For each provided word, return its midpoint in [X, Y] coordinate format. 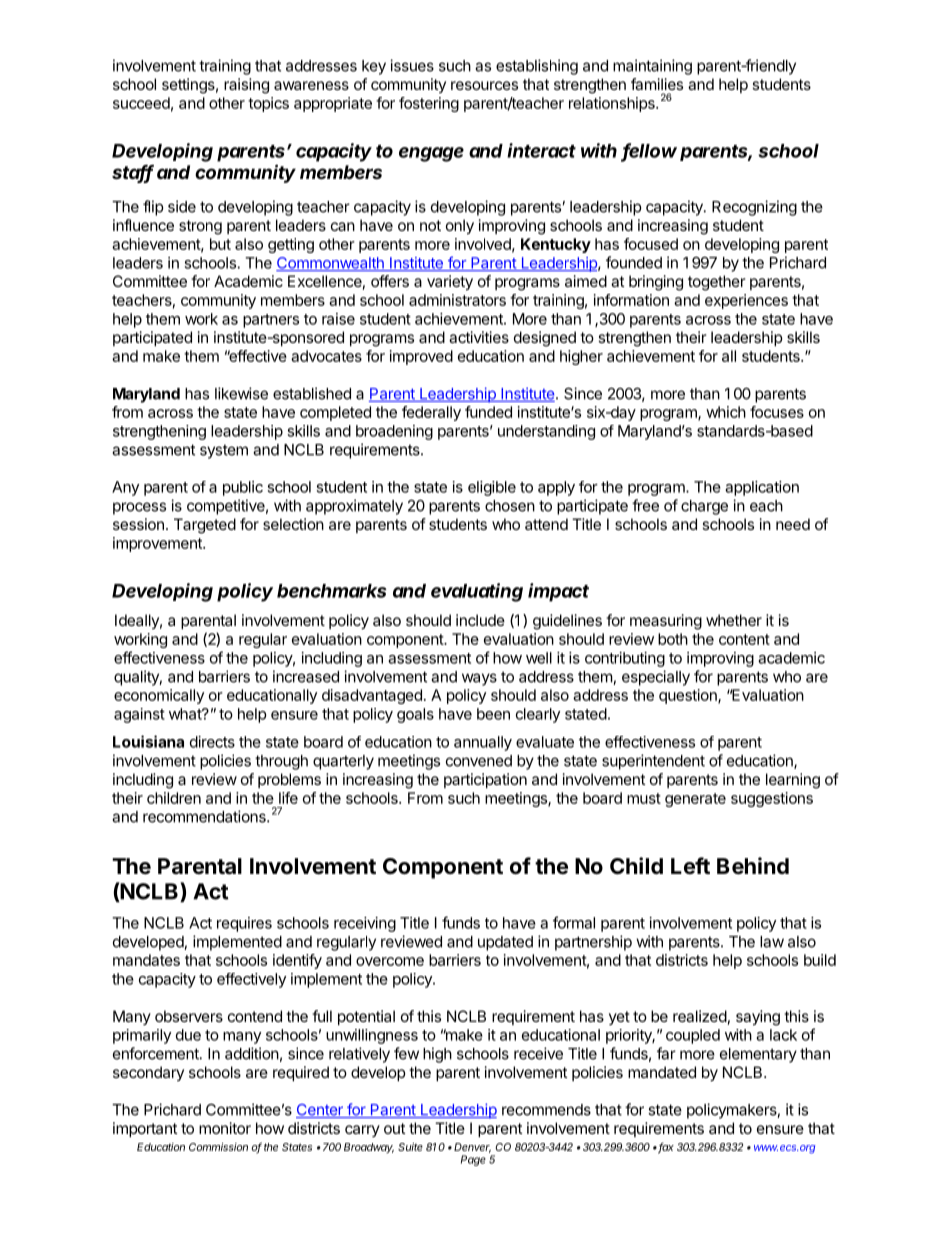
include [480, 620]
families [657, 84]
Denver [472, 1148]
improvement [158, 544]
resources [484, 85]
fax [666, 1148]
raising [246, 86]
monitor [225, 1128]
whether [734, 620]
